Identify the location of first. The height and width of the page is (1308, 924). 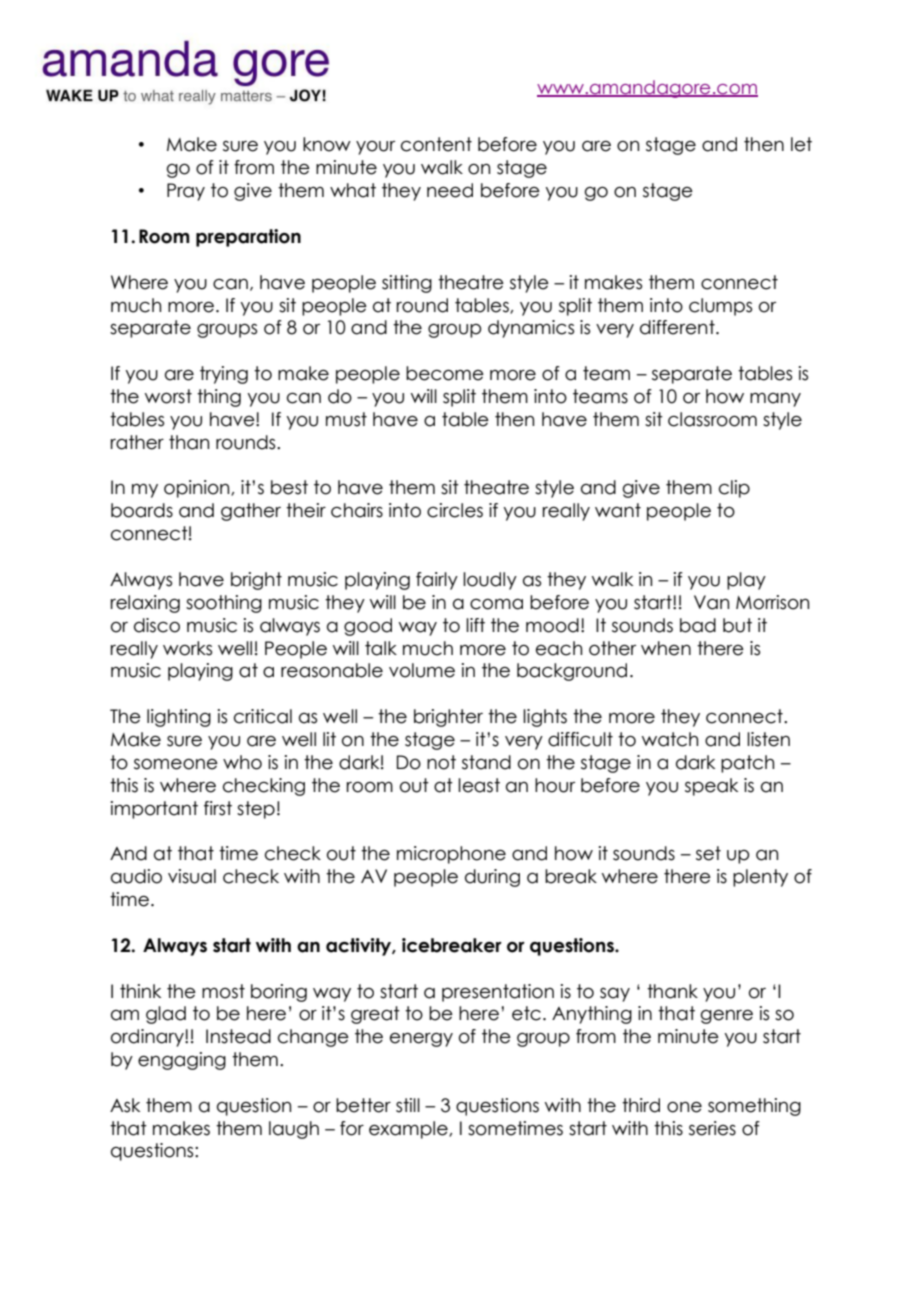
(218, 808).
